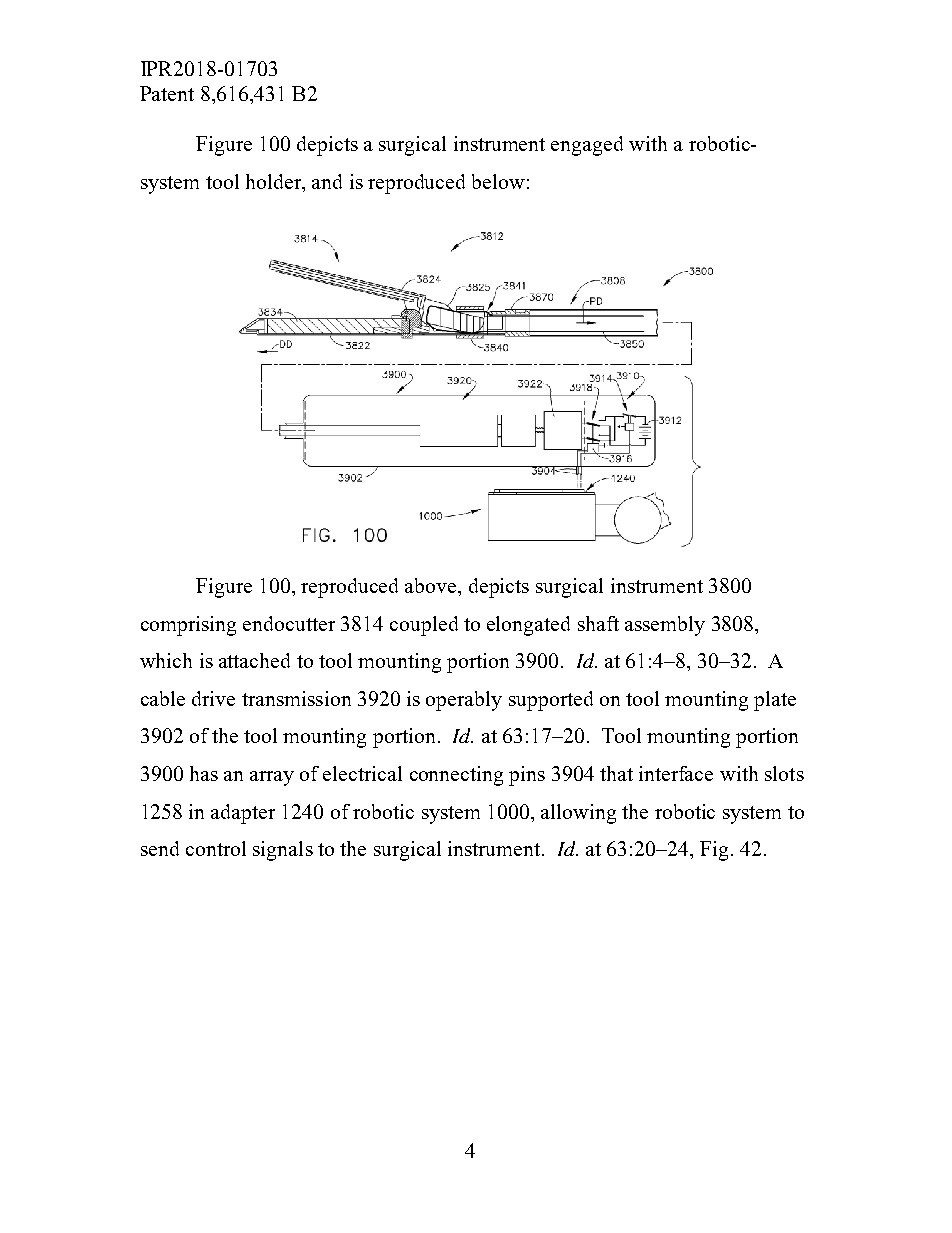 This screenshot has height=1233, width=952. Describe the element at coordinates (432, 585) in the screenshot. I see `above` at that location.
